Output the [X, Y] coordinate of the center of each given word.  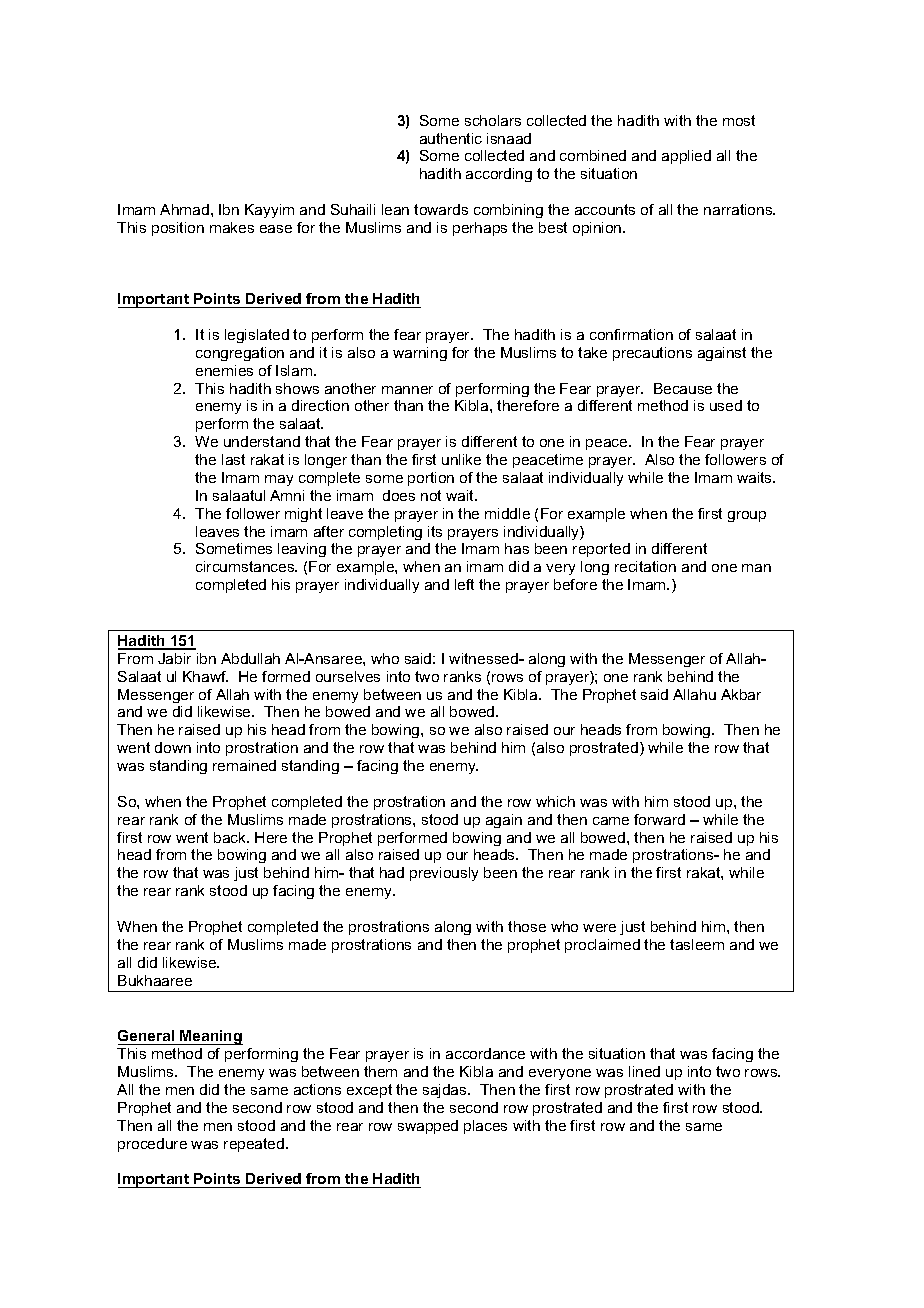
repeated [255, 1145]
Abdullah [250, 658]
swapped [428, 1127]
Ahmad [184, 209]
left [464, 584]
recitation [645, 566]
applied [686, 157]
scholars [493, 120]
